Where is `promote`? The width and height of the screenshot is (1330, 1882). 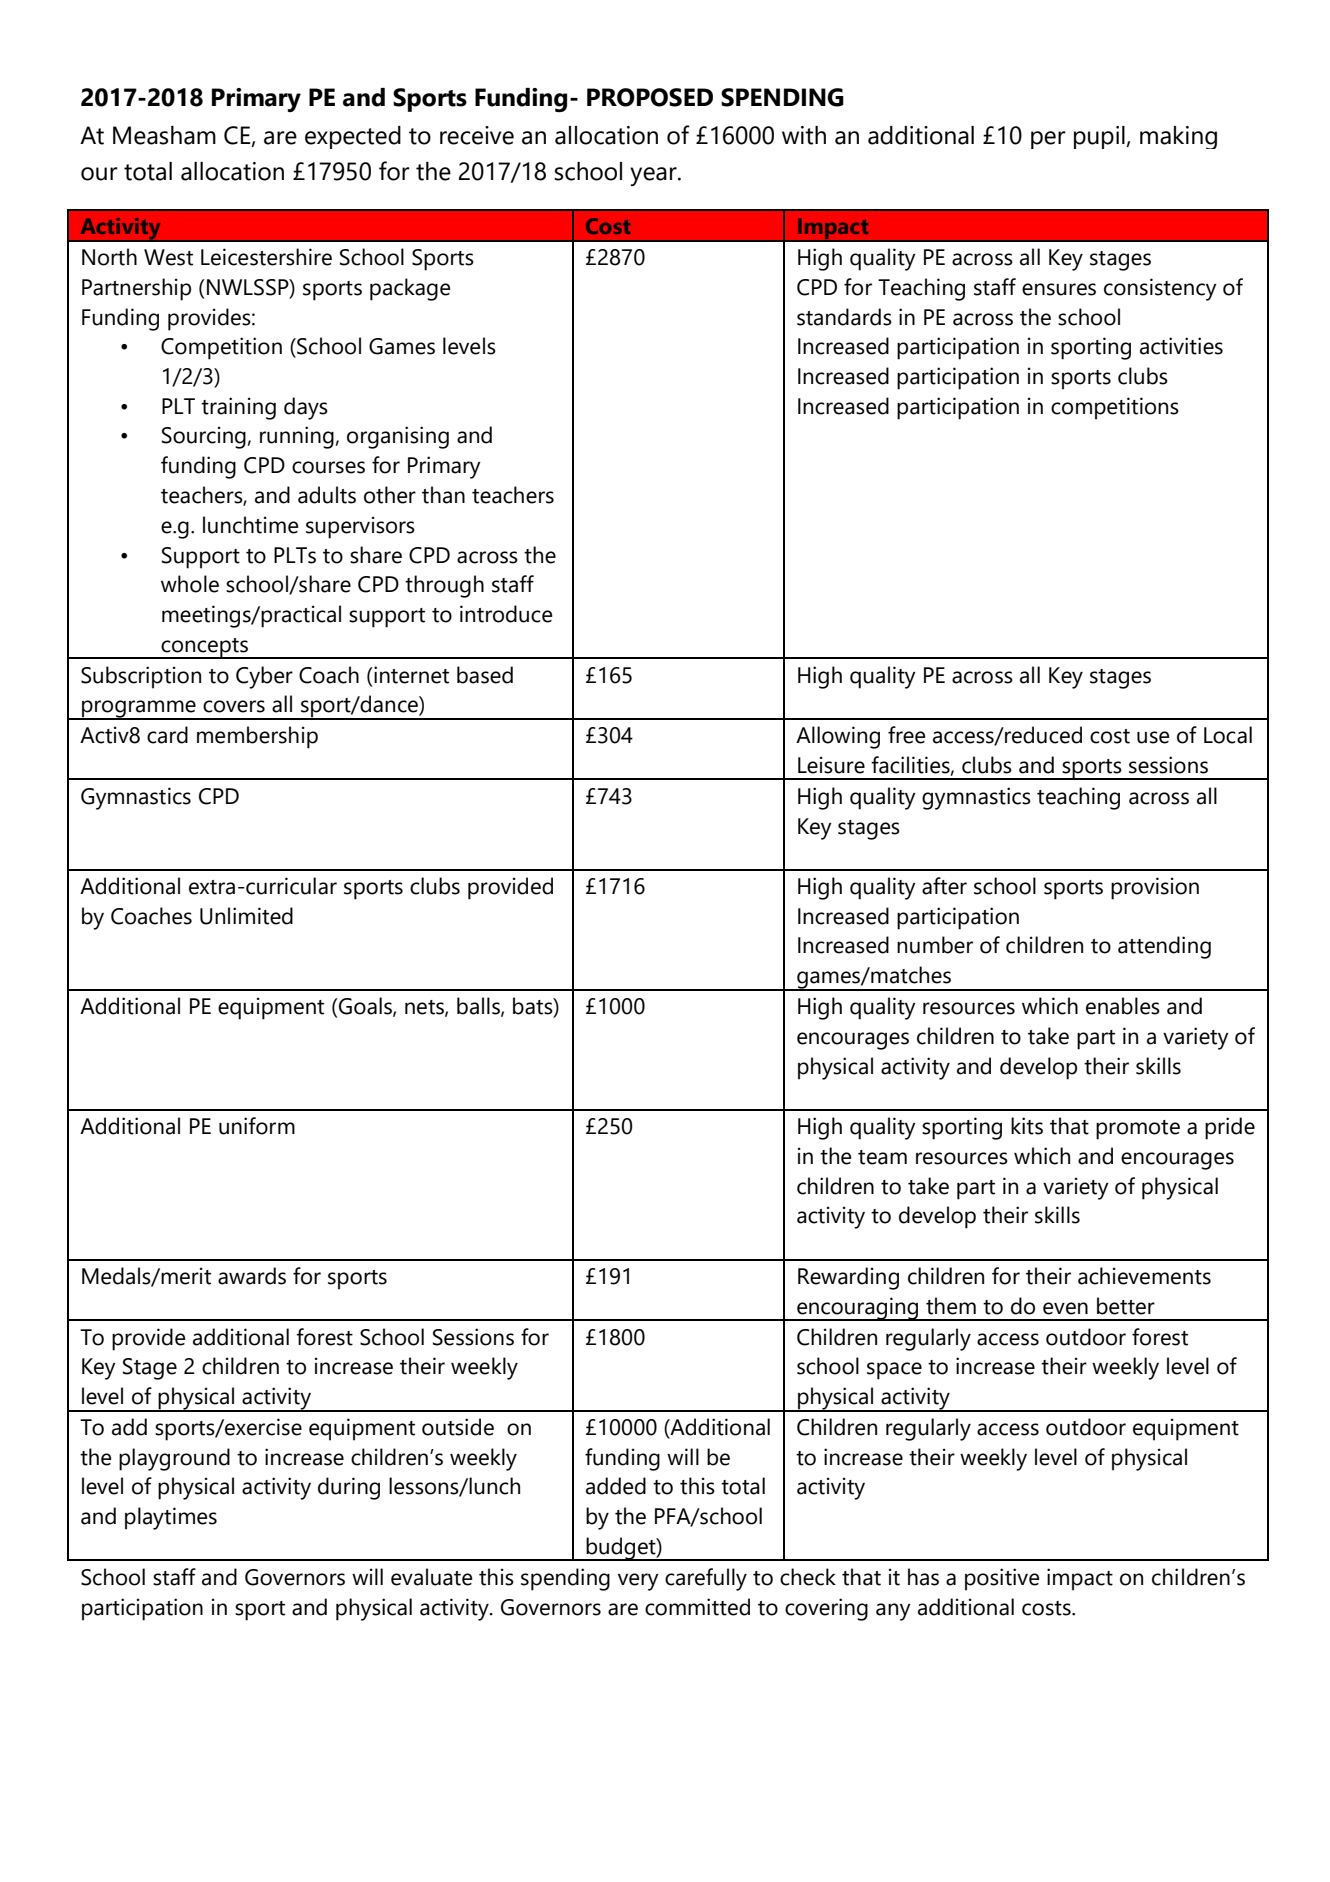
promote is located at coordinates (1138, 1130).
